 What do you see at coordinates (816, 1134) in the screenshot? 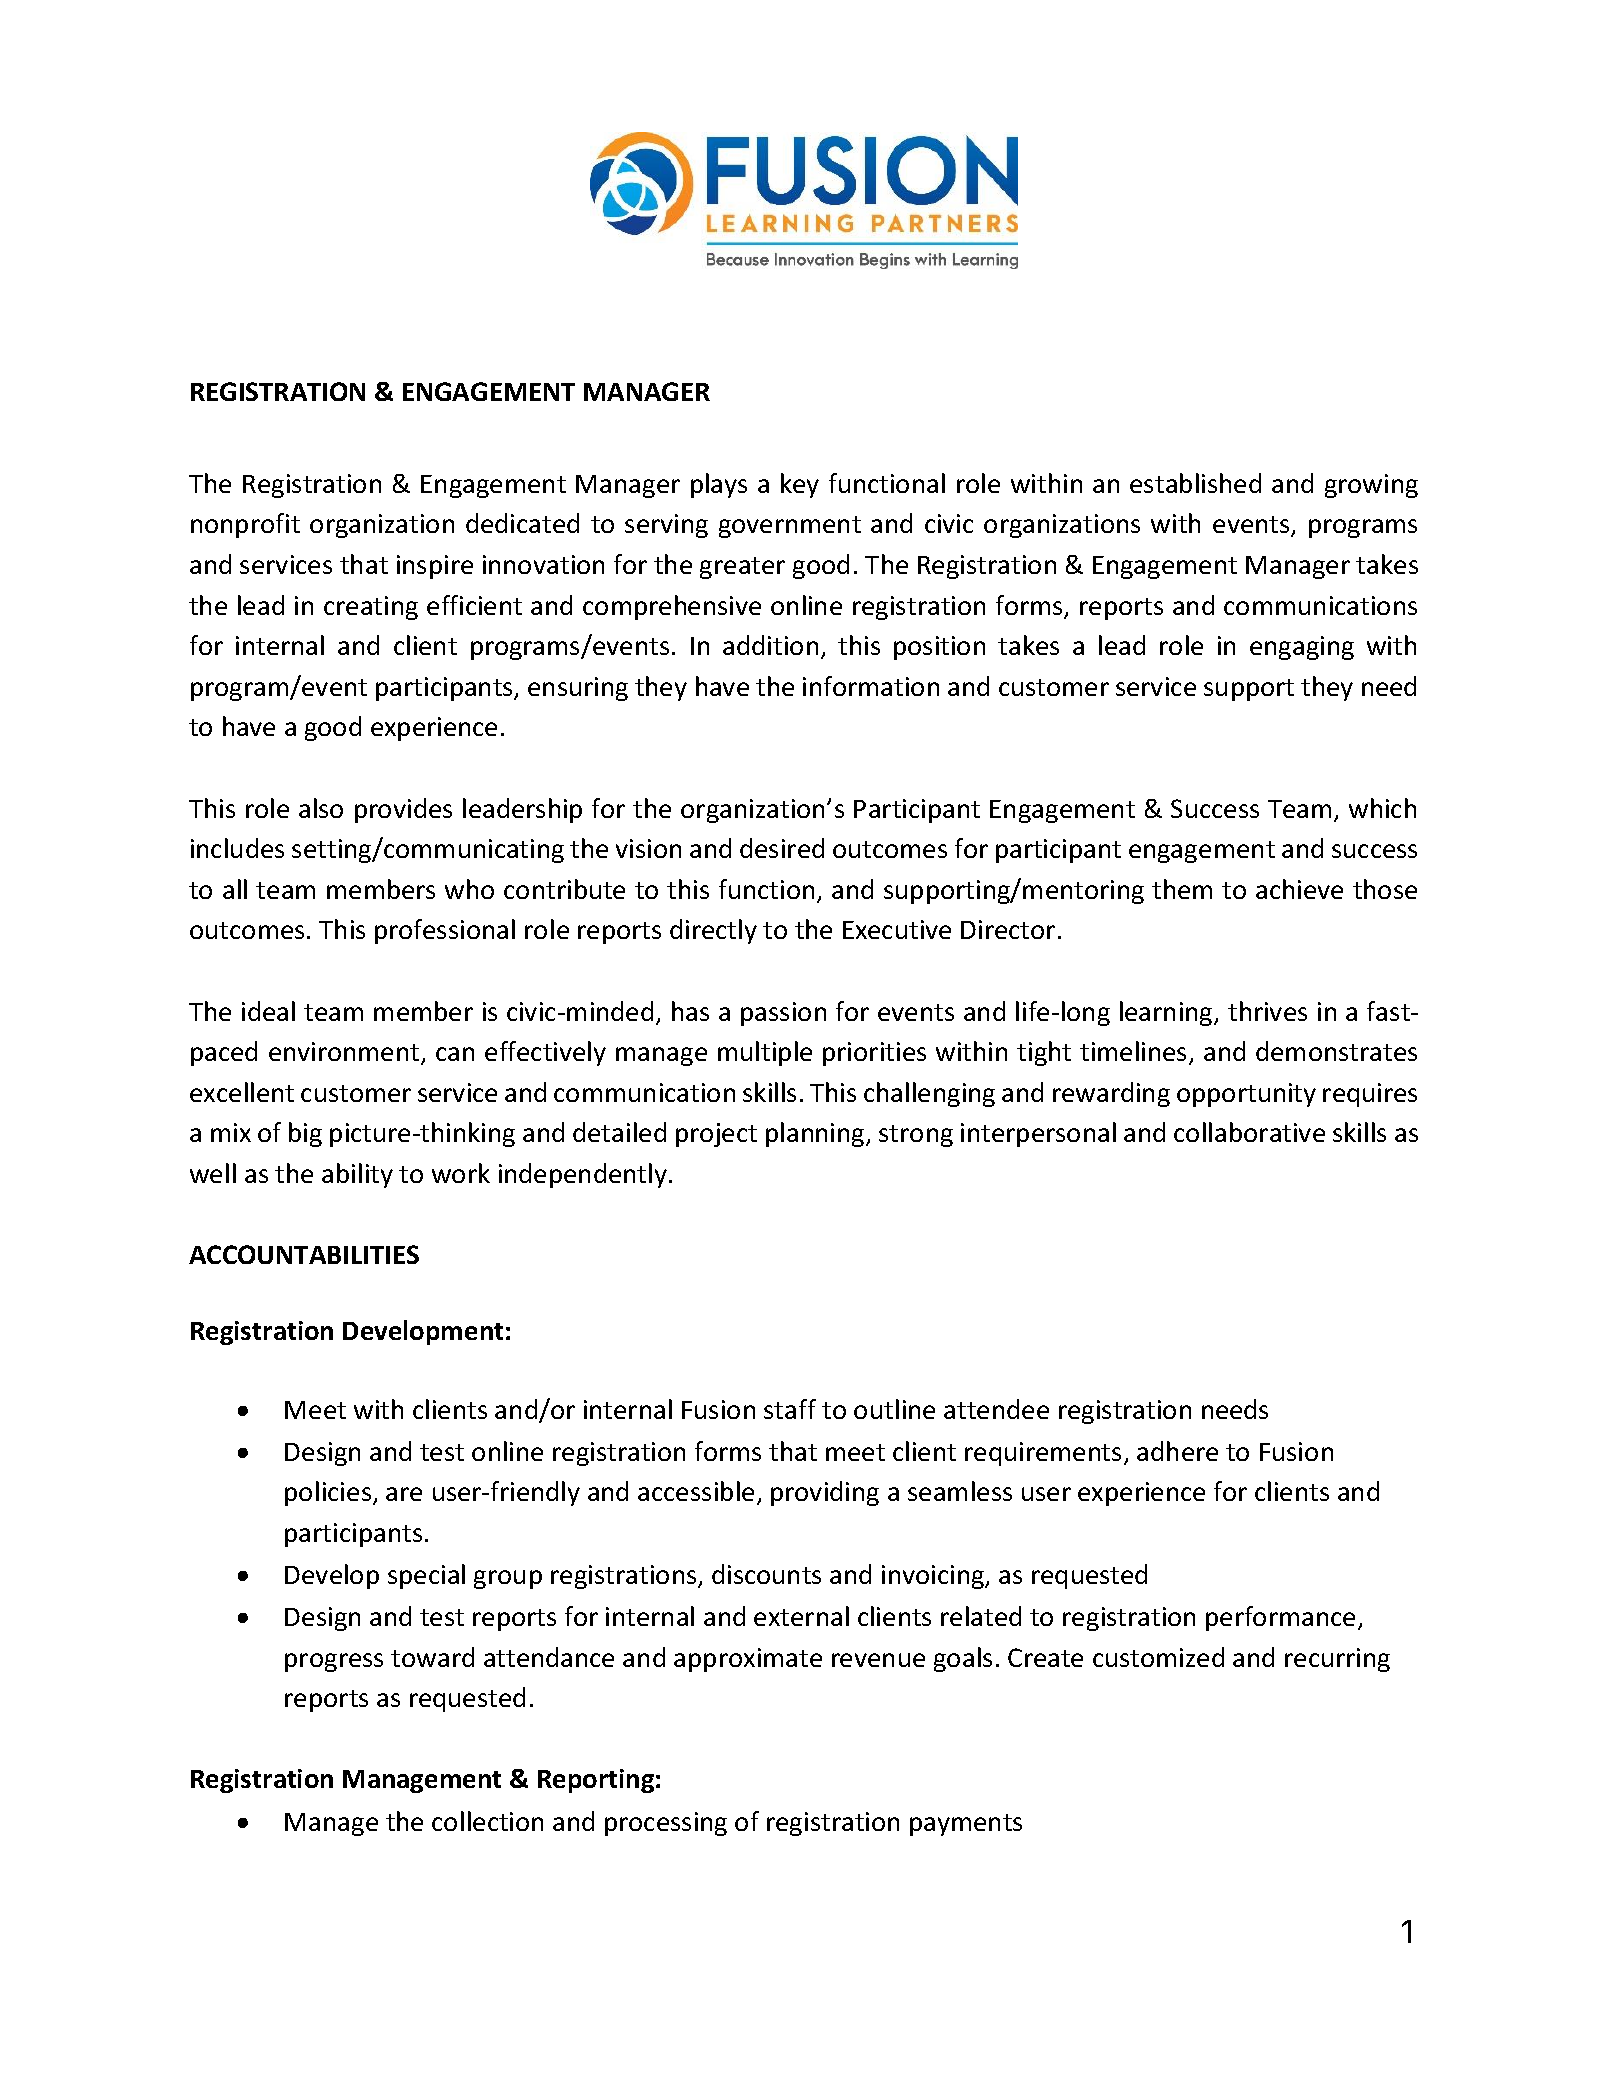
I see `planning` at bounding box center [816, 1134].
